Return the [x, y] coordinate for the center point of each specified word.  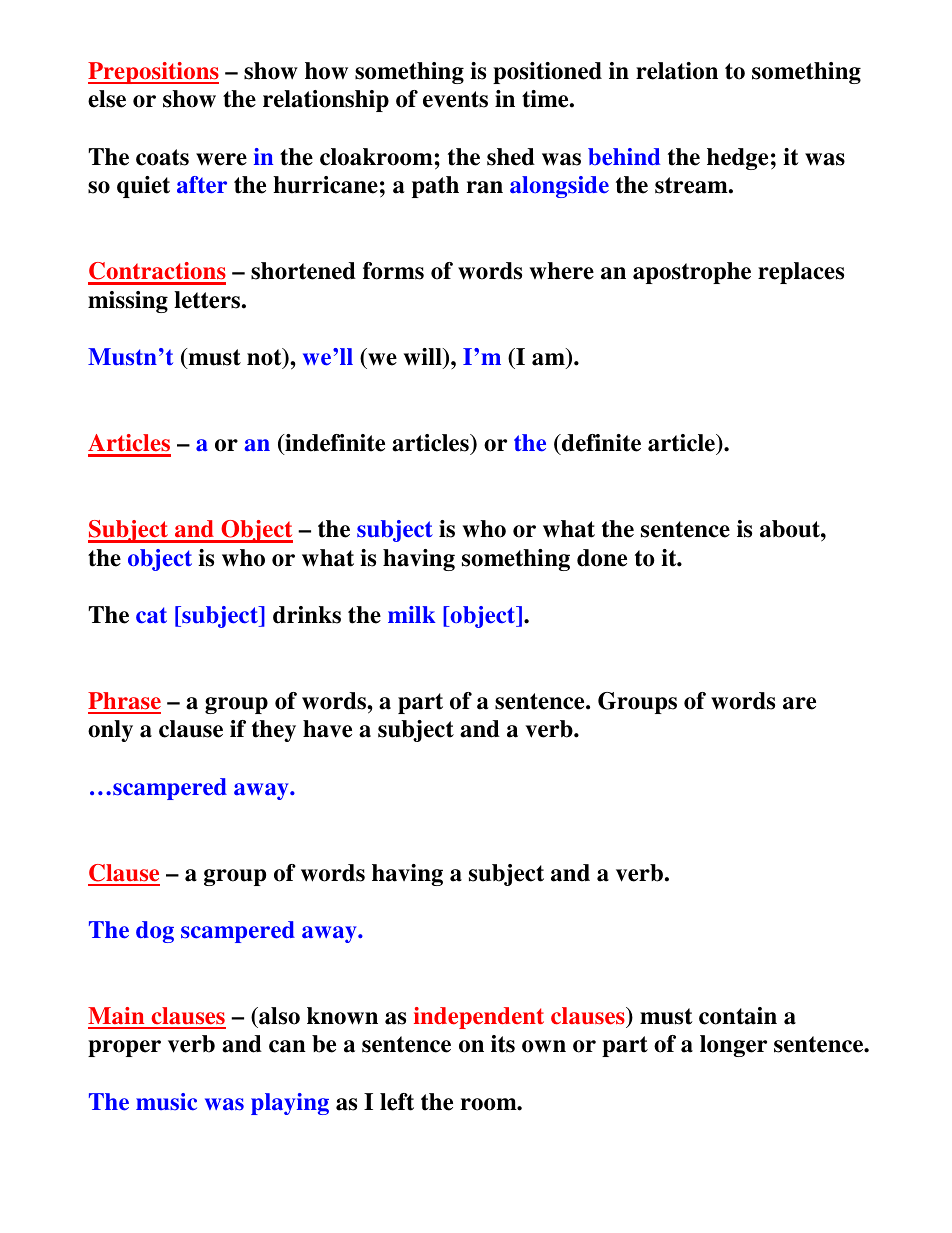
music [166, 1102]
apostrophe [692, 273]
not [265, 358]
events [455, 99]
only [110, 731]
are [799, 703]
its [503, 1044]
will [424, 356]
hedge [737, 159]
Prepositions [153, 73]
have [327, 729]
